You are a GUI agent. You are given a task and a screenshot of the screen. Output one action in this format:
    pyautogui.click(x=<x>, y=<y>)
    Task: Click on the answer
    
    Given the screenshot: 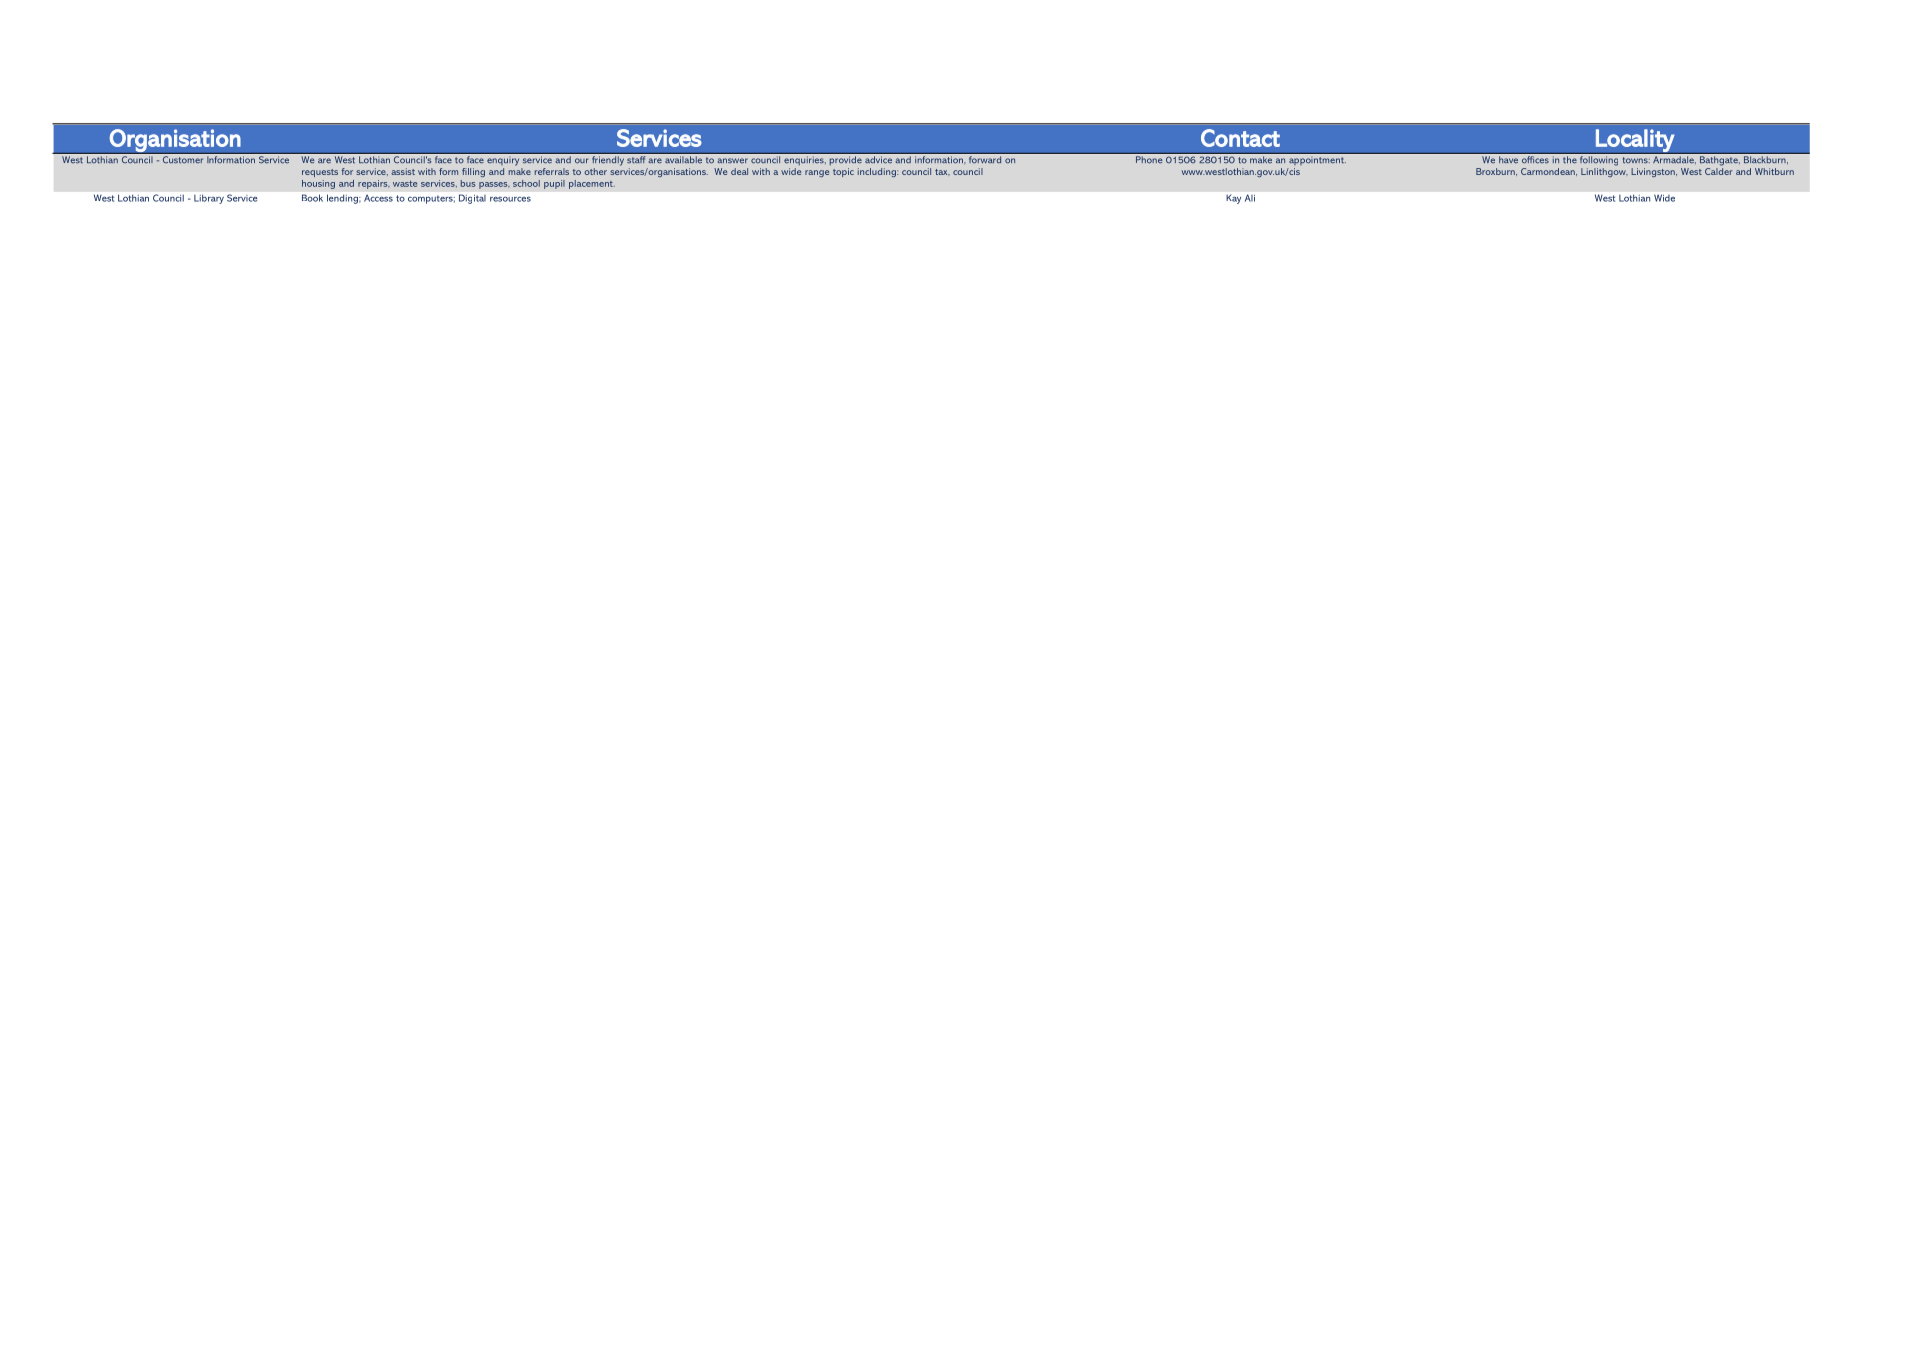 What is the action you would take?
    pyautogui.click(x=732, y=161)
